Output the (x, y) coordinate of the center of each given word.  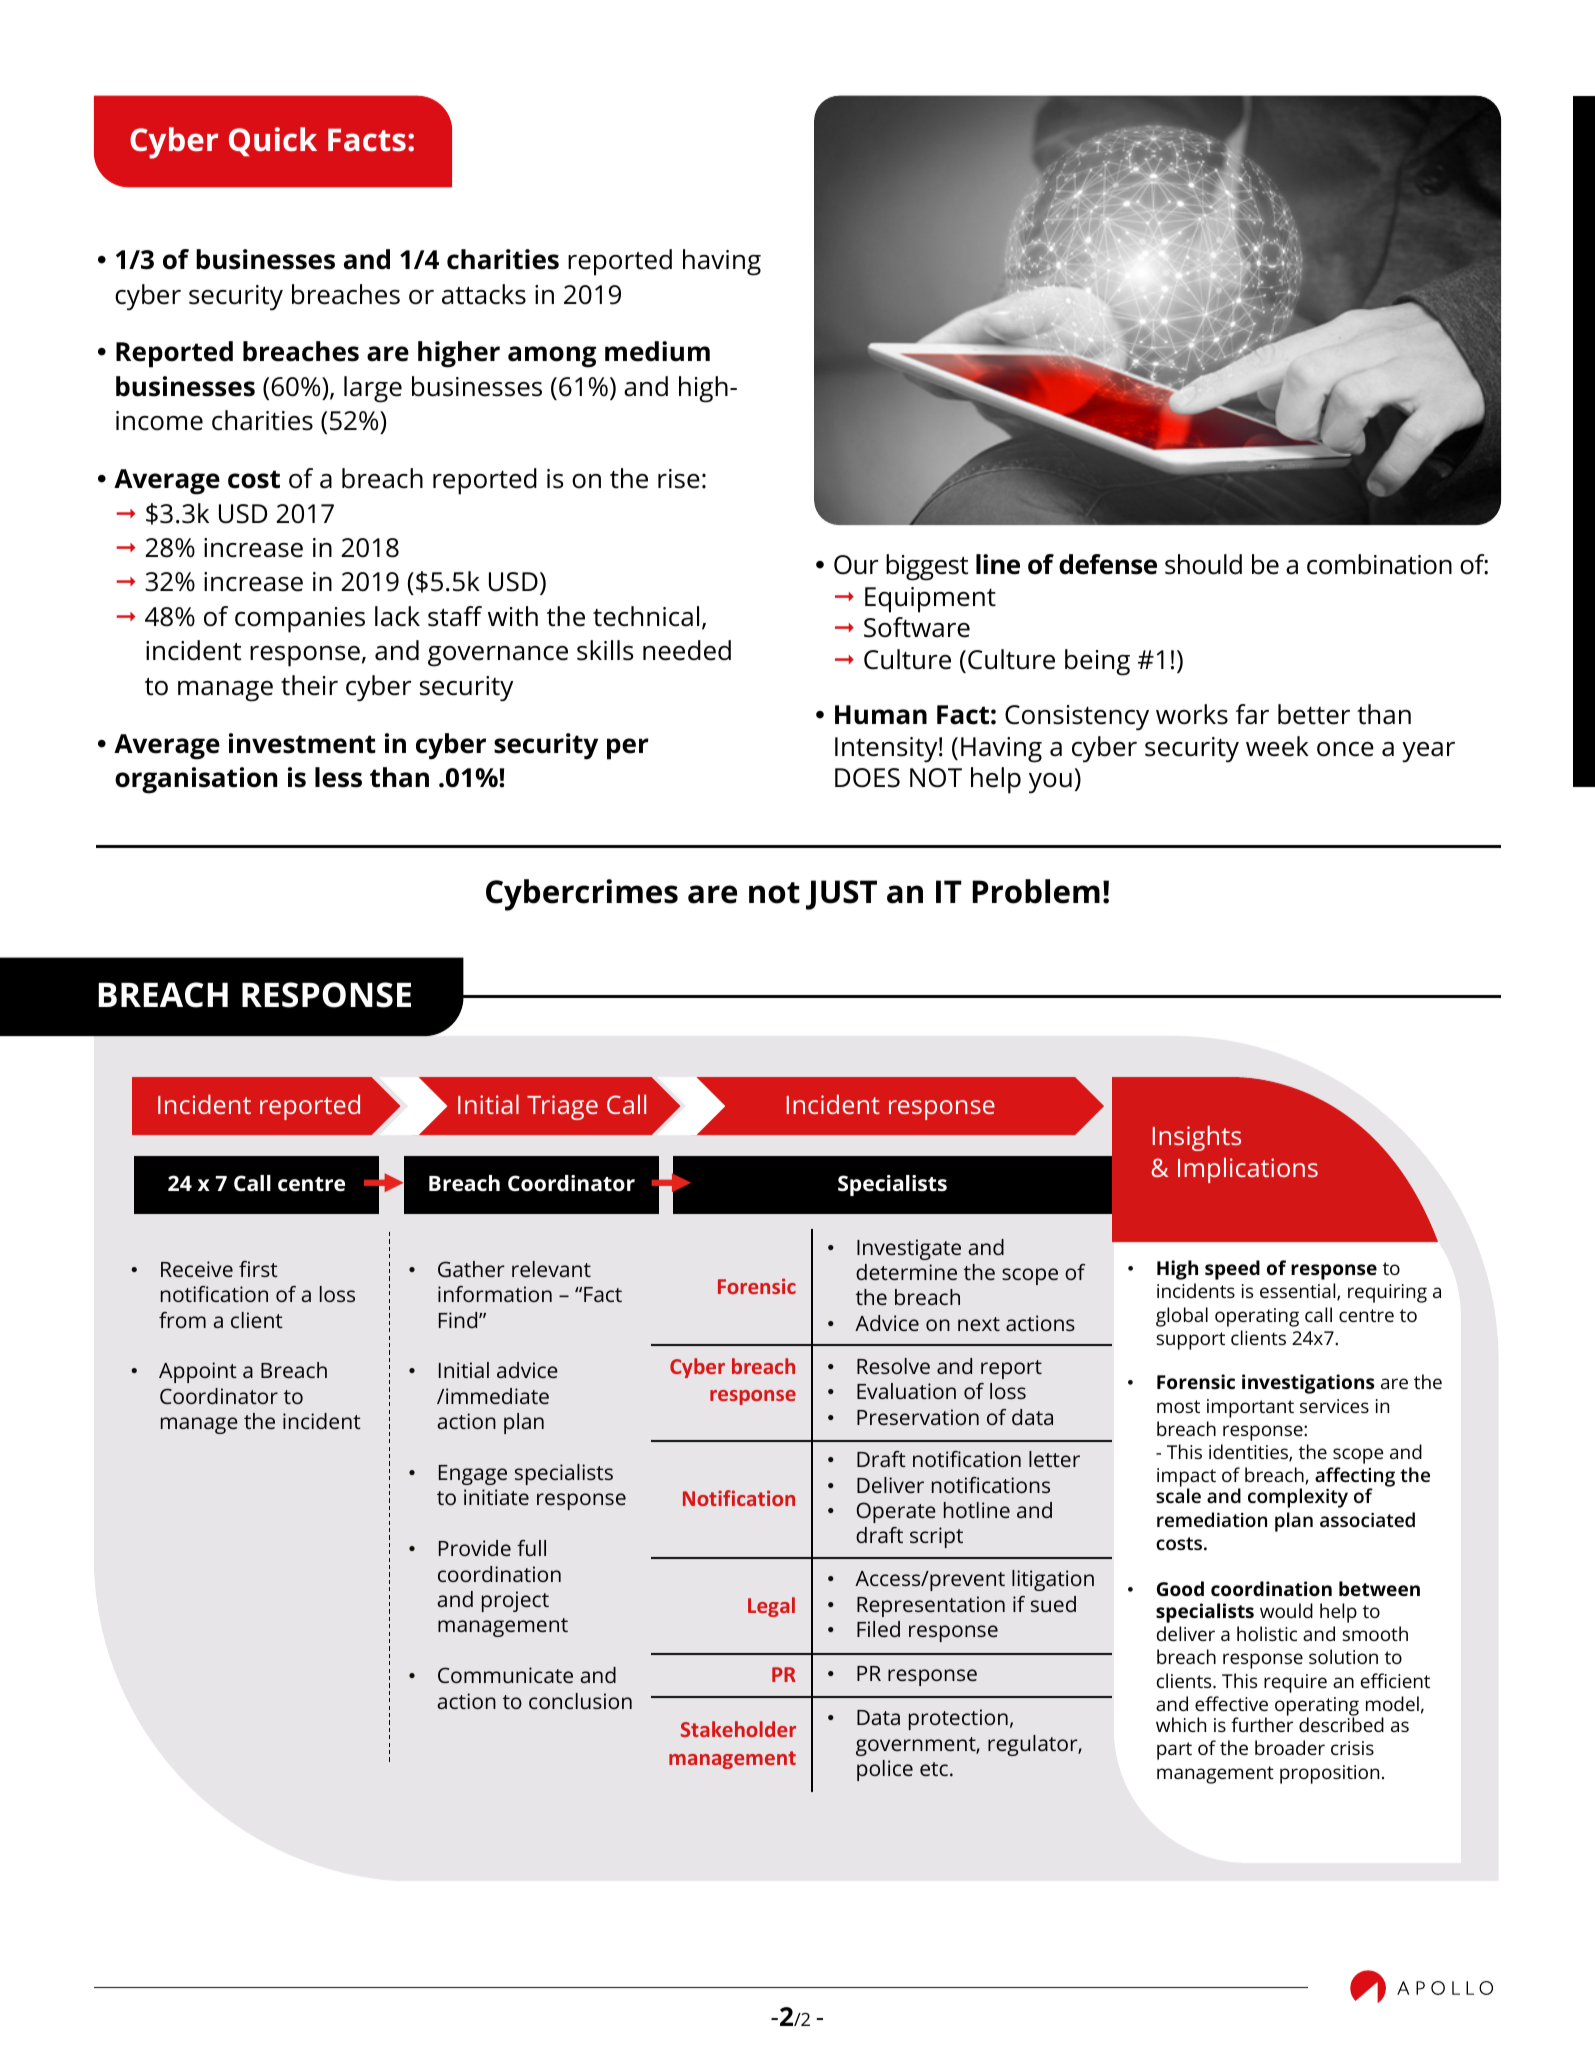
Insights (1197, 1138)
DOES (867, 778)
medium (657, 351)
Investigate (909, 1249)
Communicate (505, 1675)
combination (1379, 564)
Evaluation (906, 1391)
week (1277, 746)
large (373, 389)
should (1203, 564)
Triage (562, 1107)
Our (856, 565)
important (1250, 1408)
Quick (273, 142)
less (338, 777)
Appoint (198, 1372)
